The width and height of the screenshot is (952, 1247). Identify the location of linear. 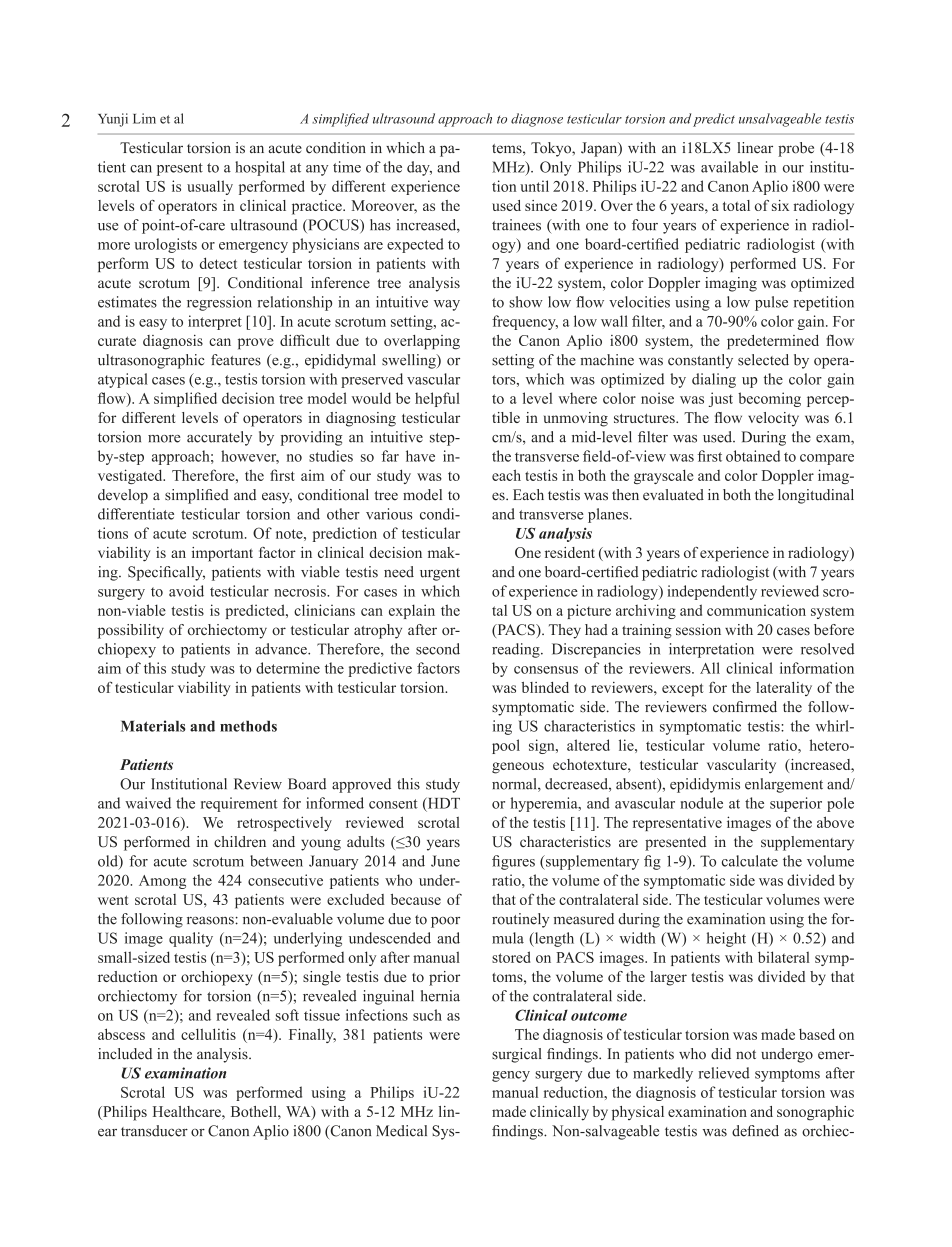
(755, 148).
